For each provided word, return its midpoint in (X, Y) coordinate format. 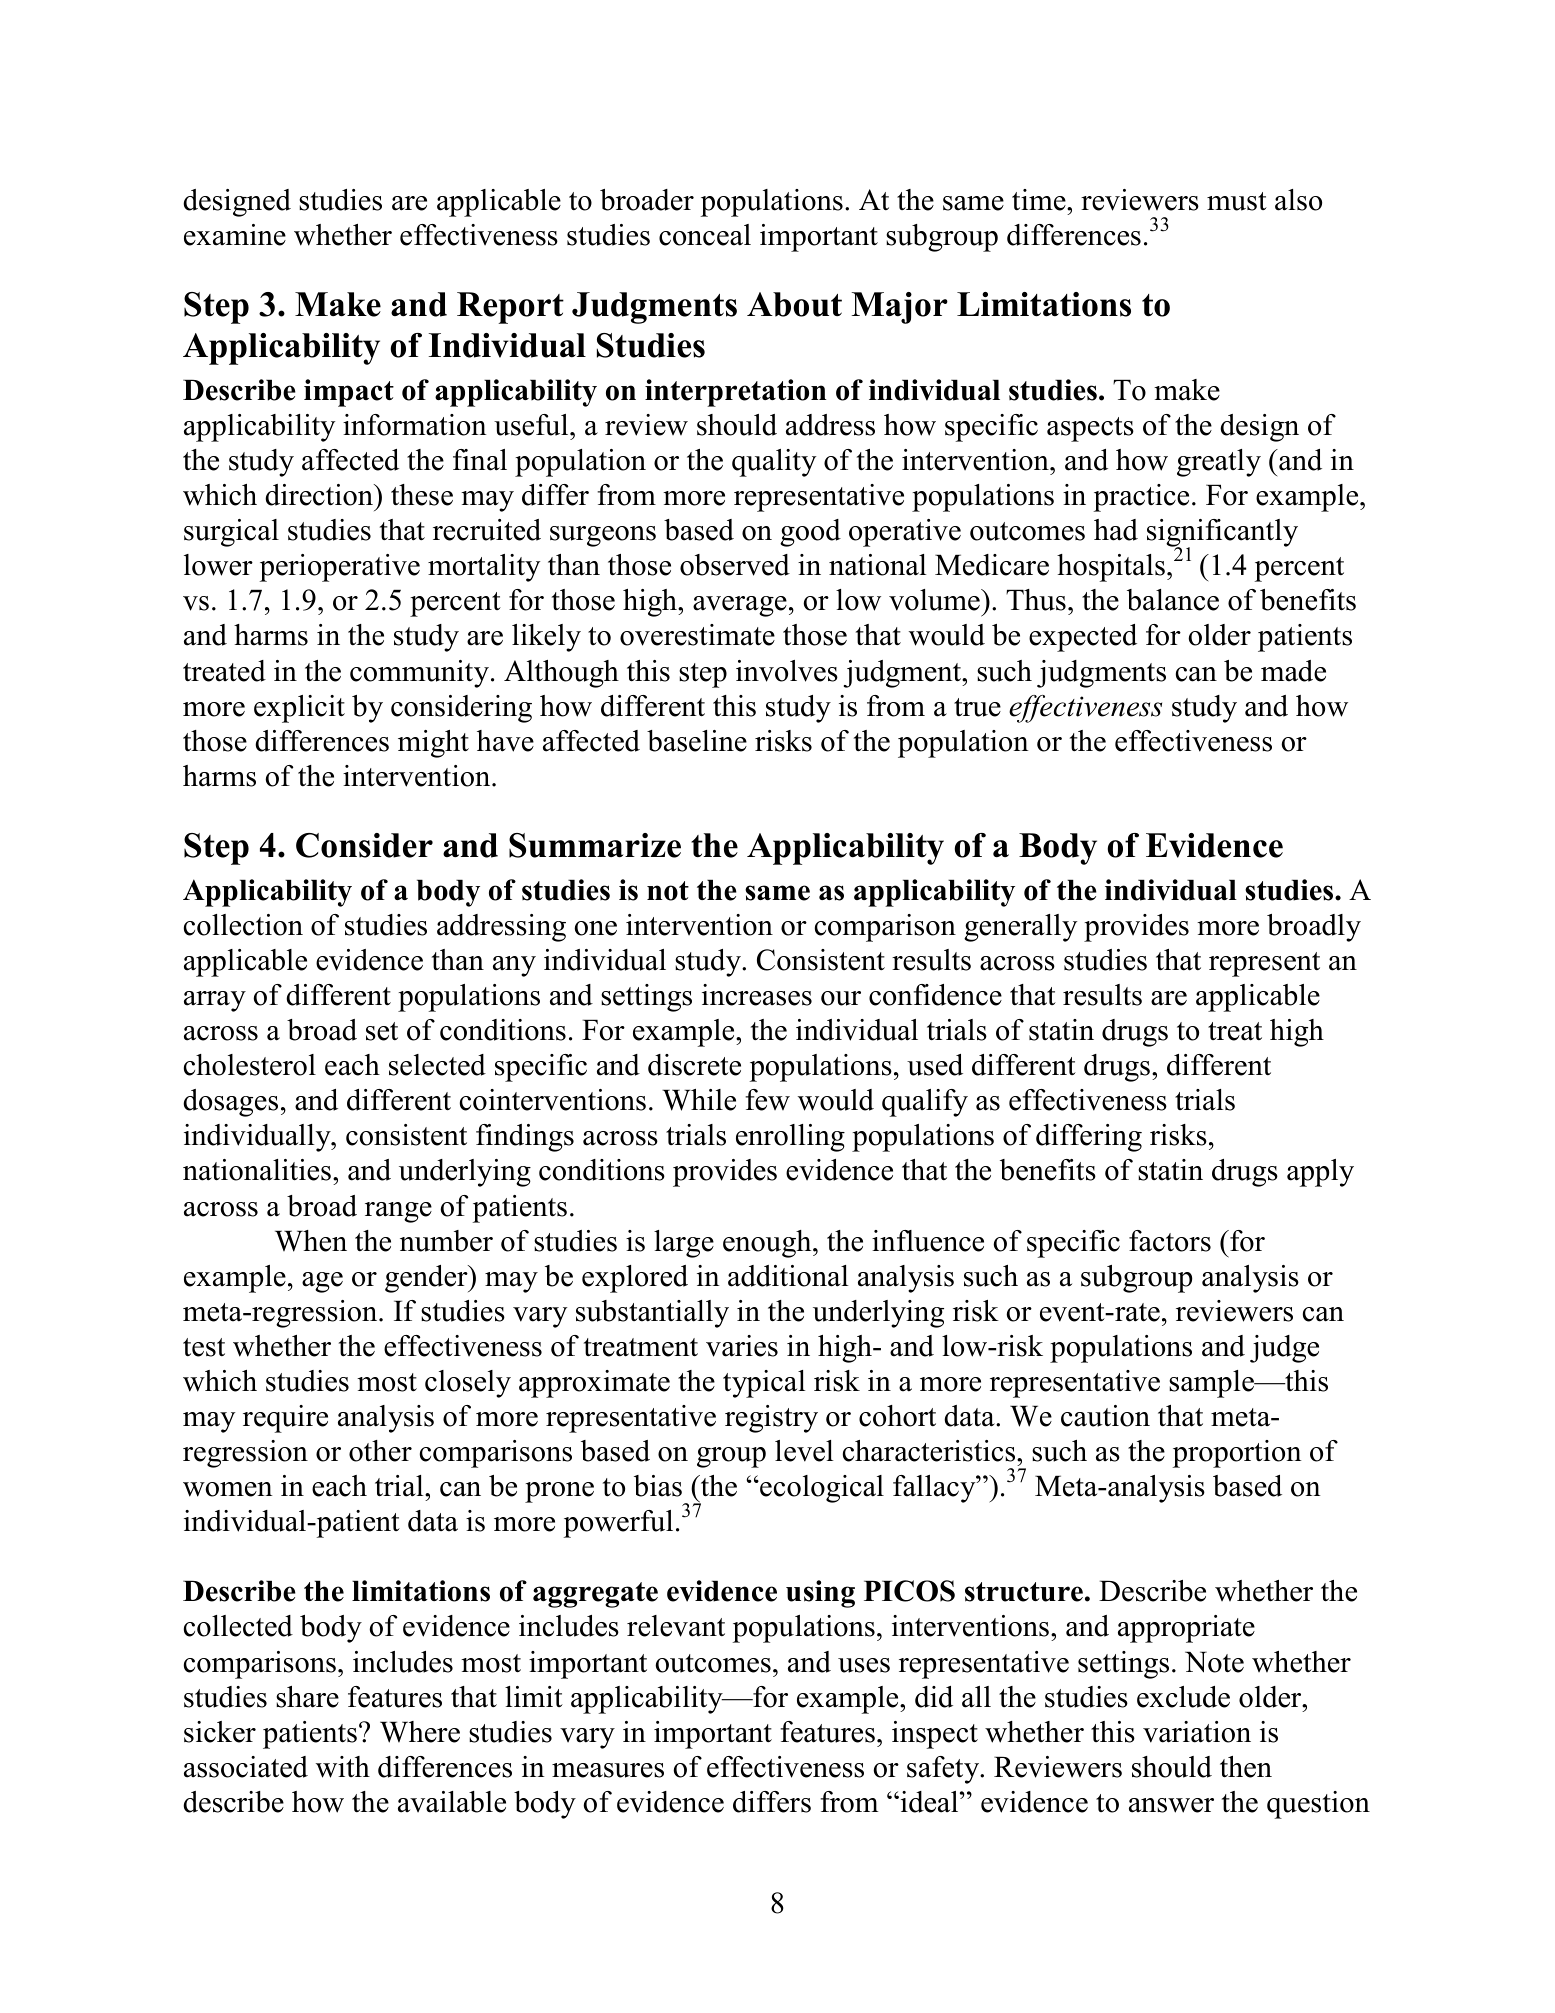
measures (608, 1770)
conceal (705, 235)
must (1237, 201)
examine (235, 235)
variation (1197, 1732)
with (343, 1767)
